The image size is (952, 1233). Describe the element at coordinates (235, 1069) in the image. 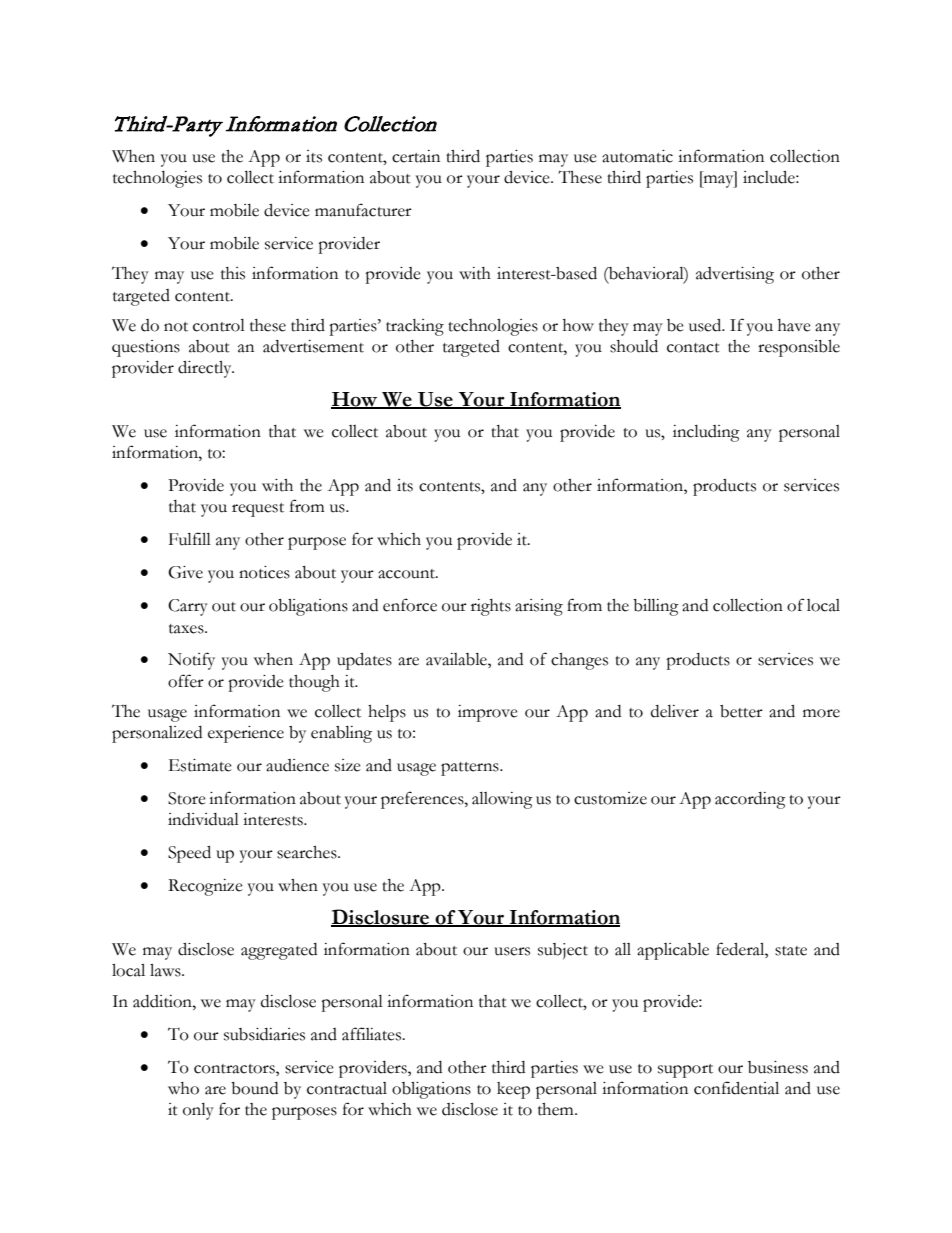

I see `contractors` at that location.
